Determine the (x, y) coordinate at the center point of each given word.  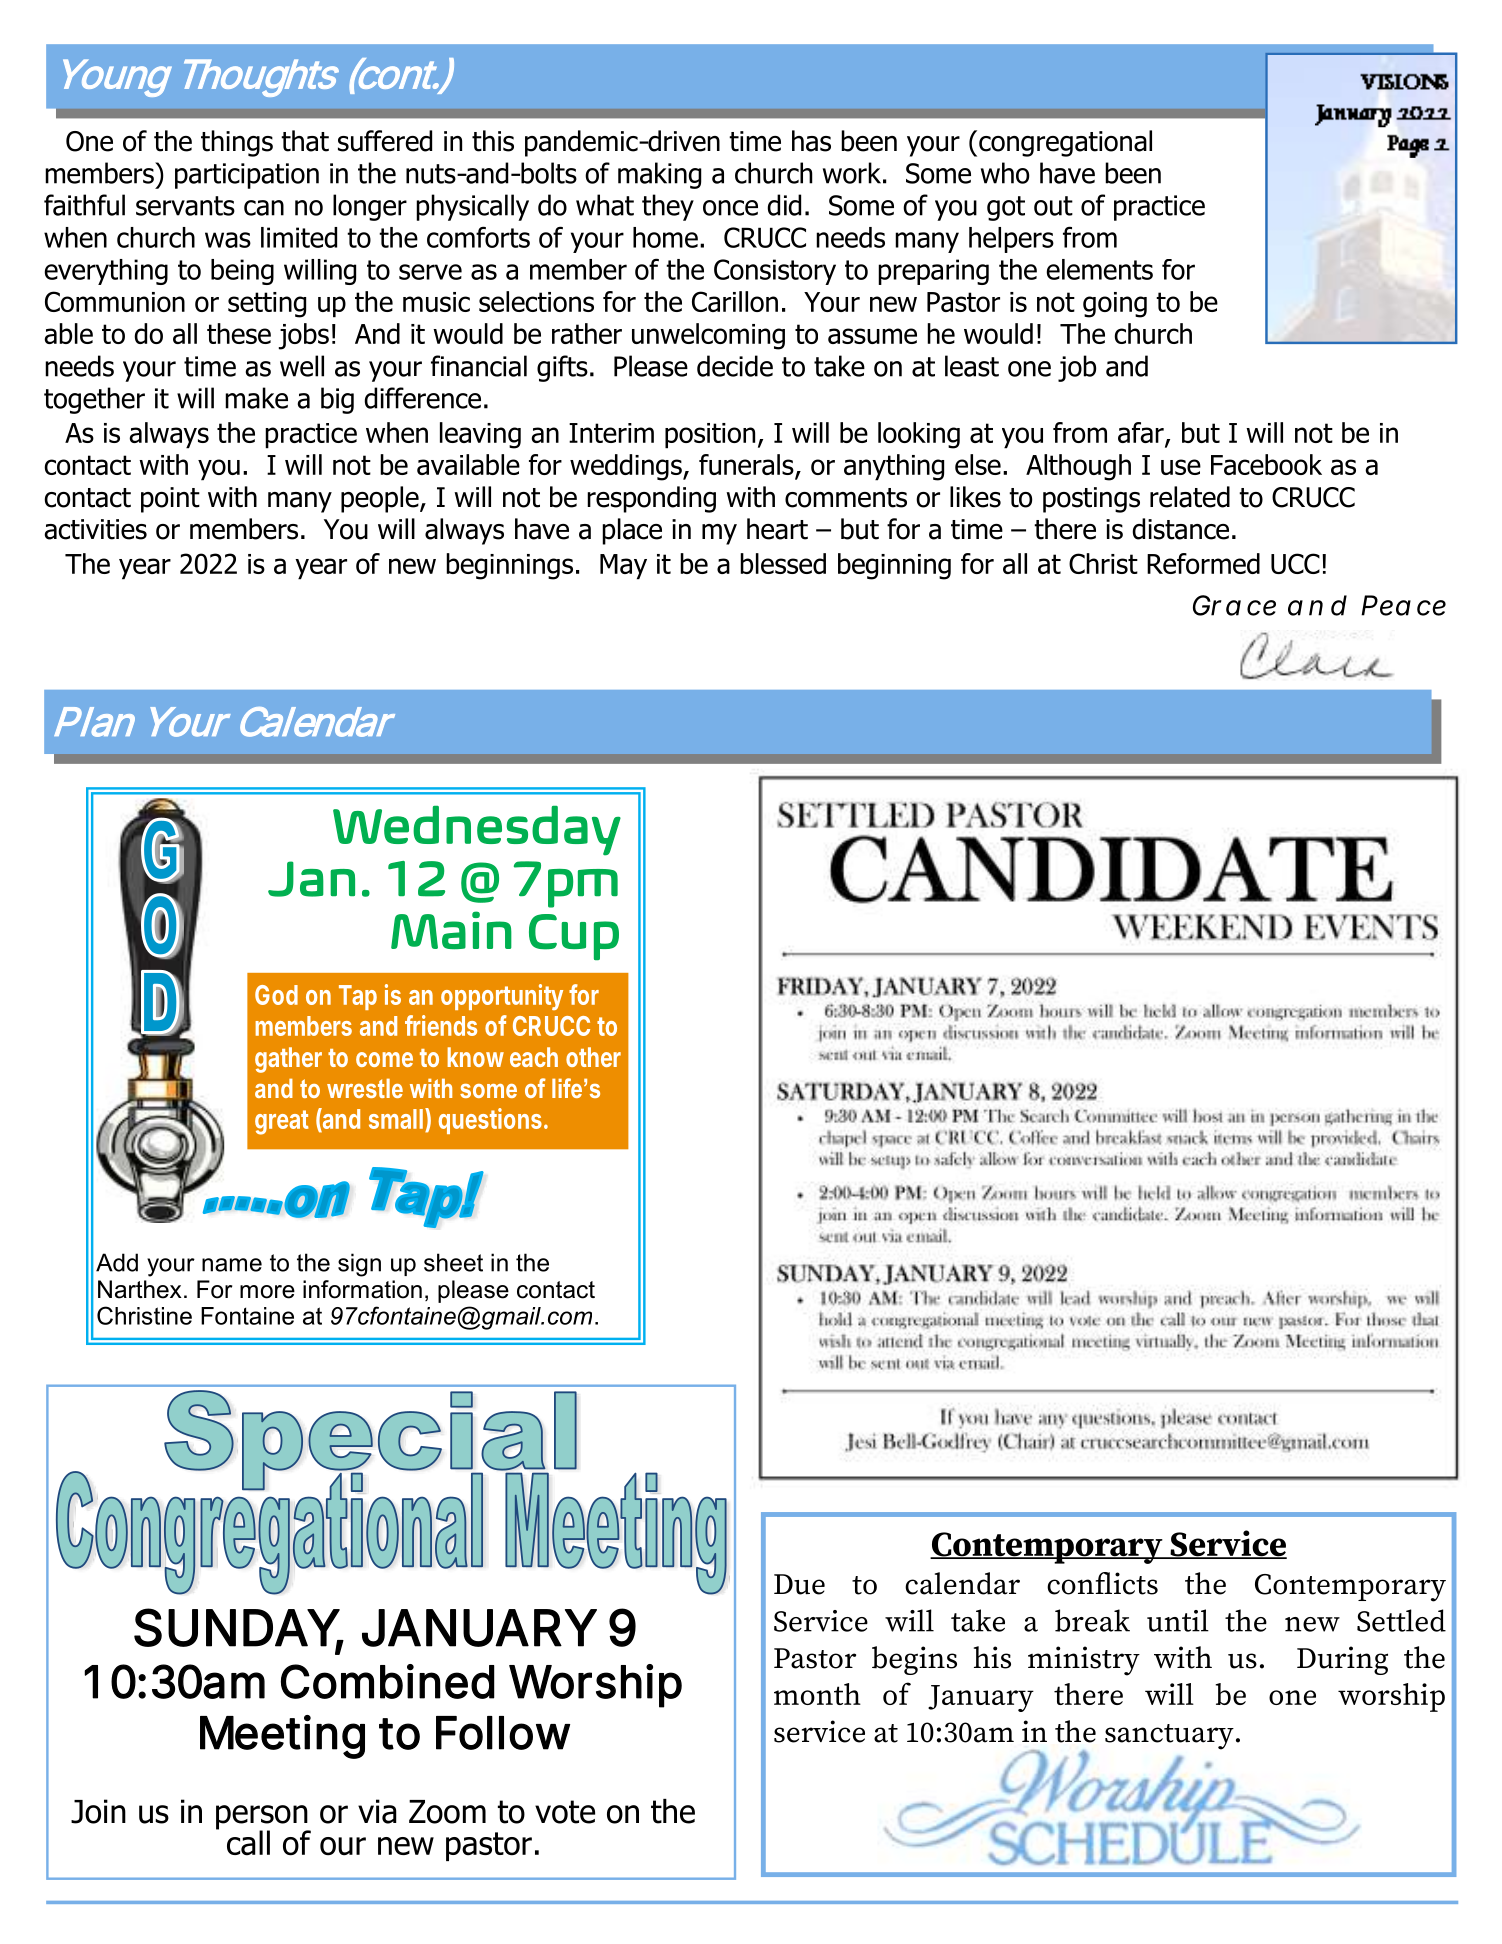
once (730, 208)
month (817, 1694)
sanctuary (1169, 1737)
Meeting (282, 1737)
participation (247, 176)
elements (1099, 269)
